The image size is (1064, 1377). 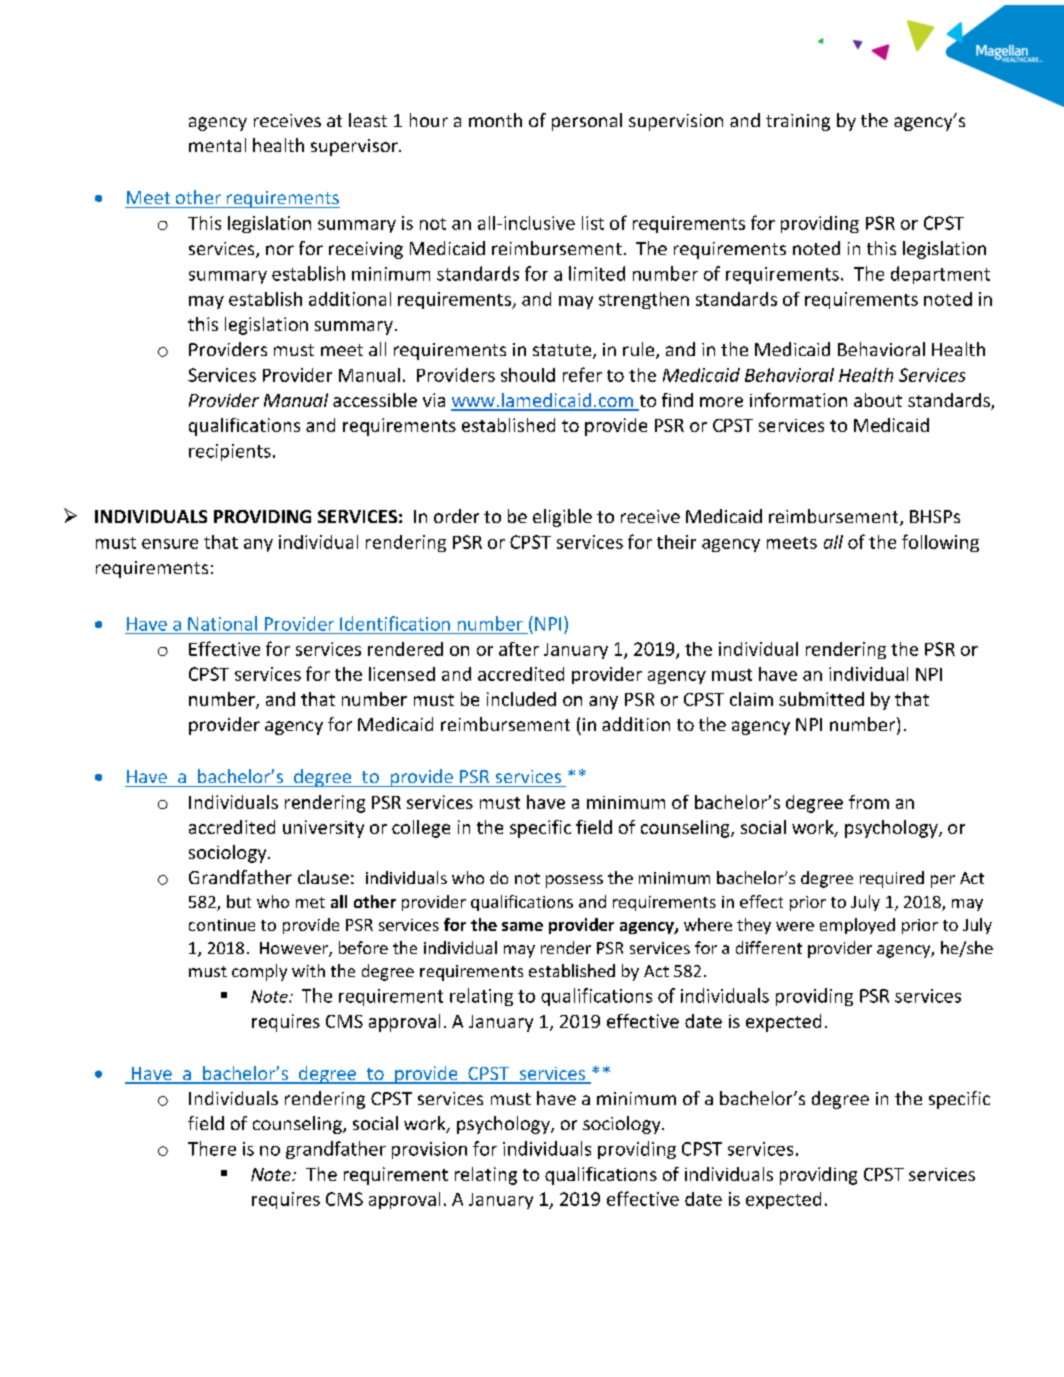 I want to click on different, so click(x=769, y=947).
